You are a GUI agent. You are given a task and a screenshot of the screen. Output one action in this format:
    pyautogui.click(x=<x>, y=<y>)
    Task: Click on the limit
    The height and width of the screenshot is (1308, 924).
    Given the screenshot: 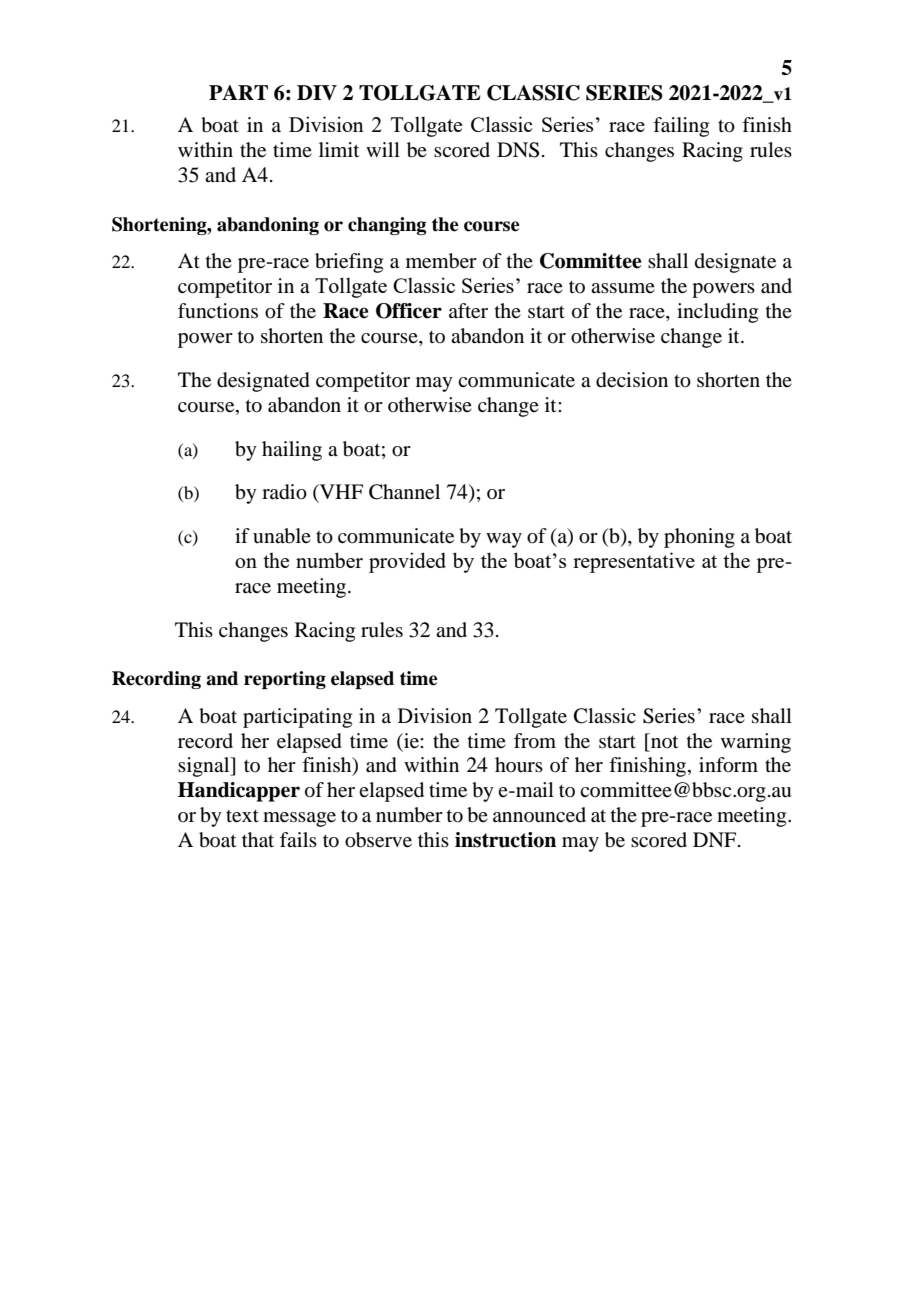 What is the action you would take?
    pyautogui.click(x=339, y=149)
